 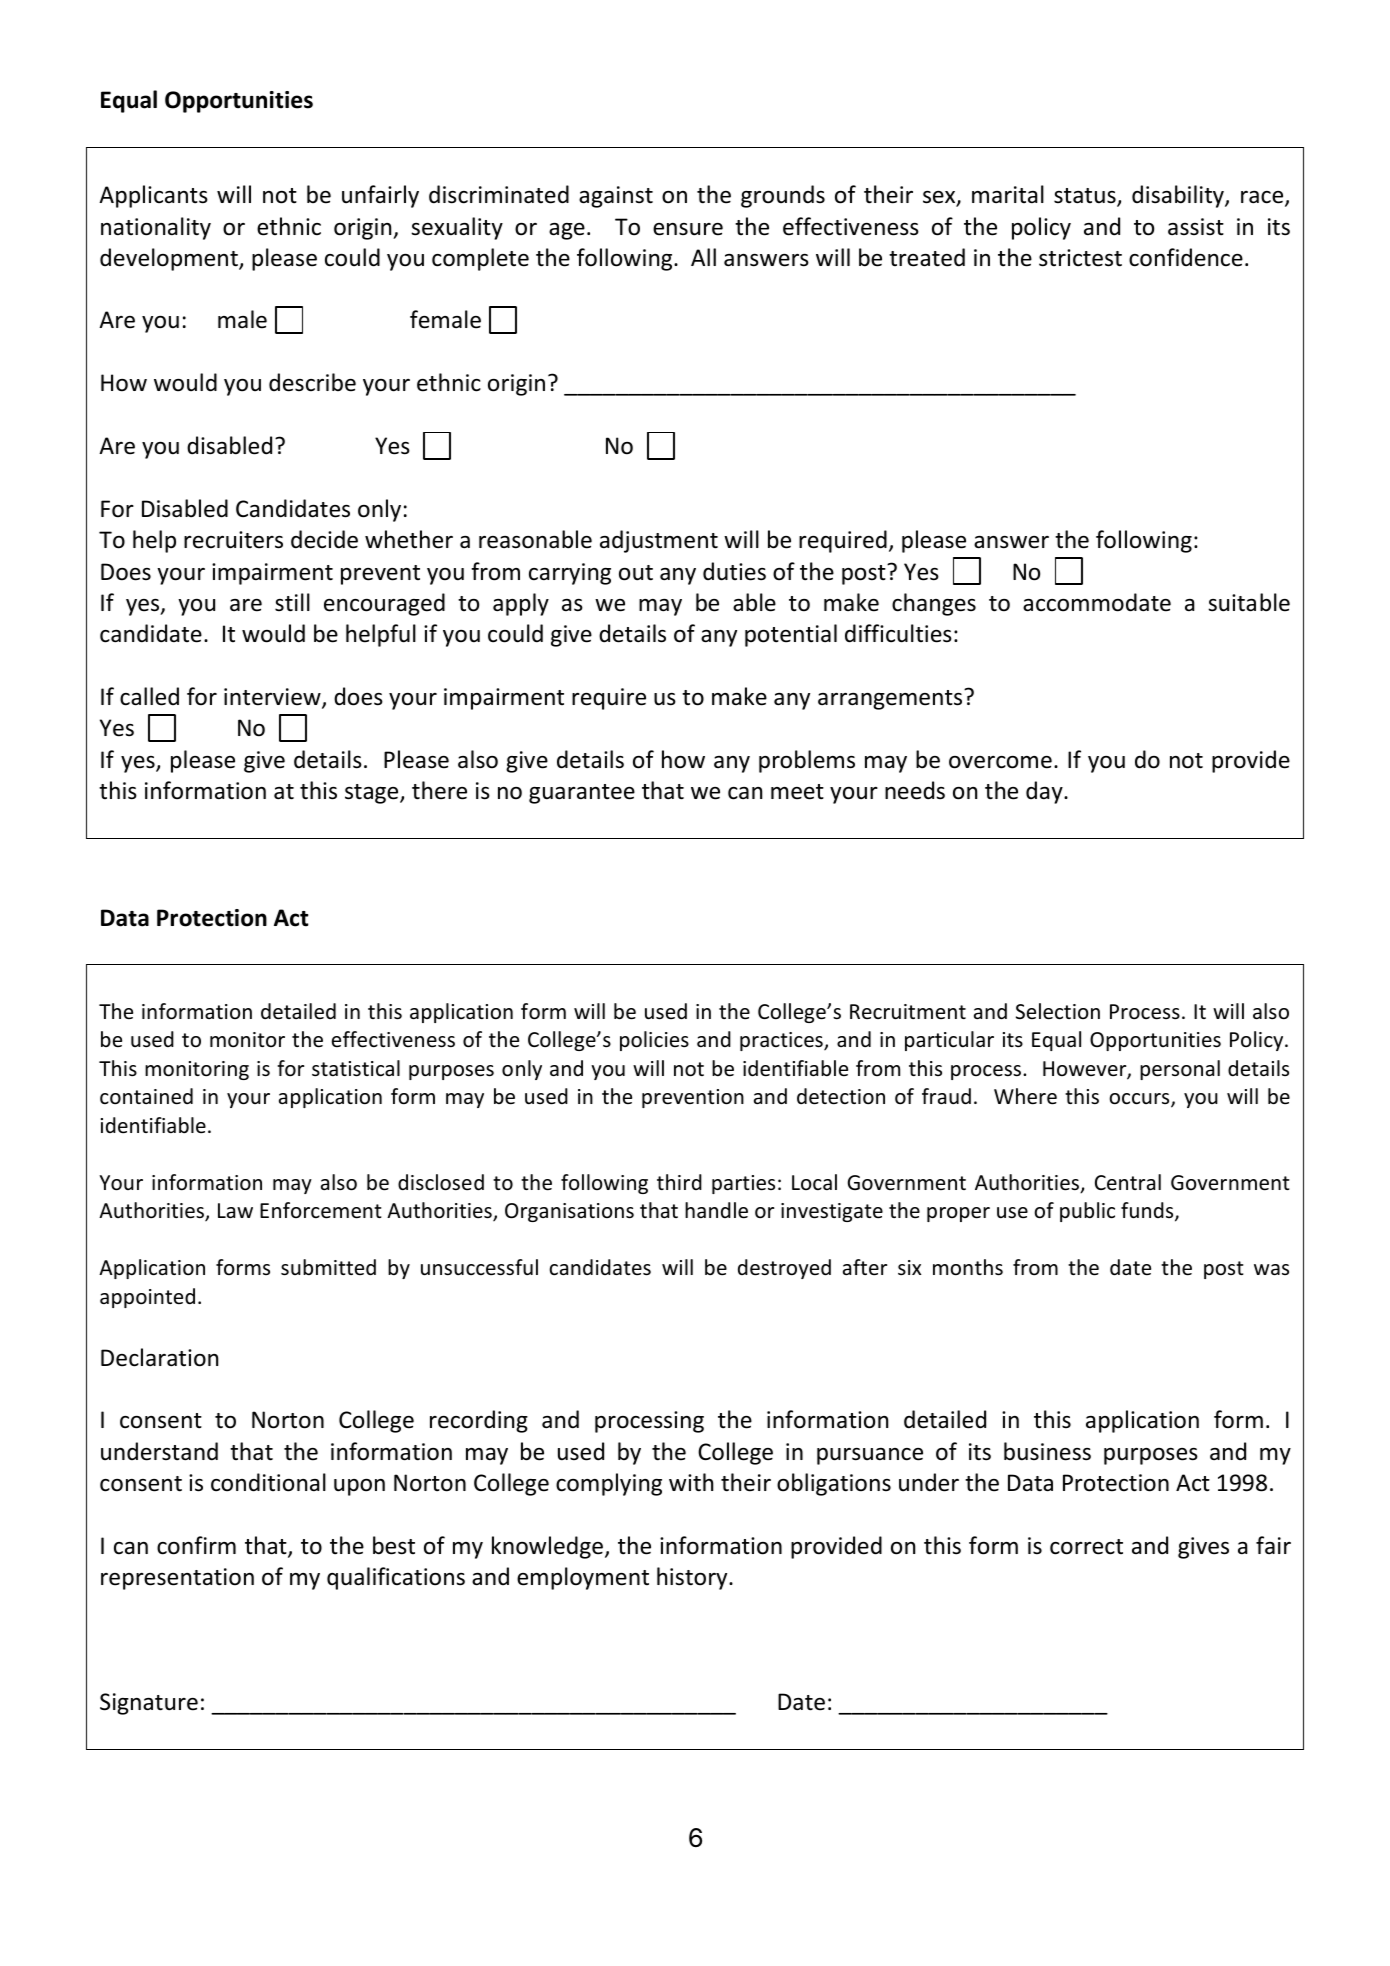 I want to click on meet, so click(x=797, y=792).
